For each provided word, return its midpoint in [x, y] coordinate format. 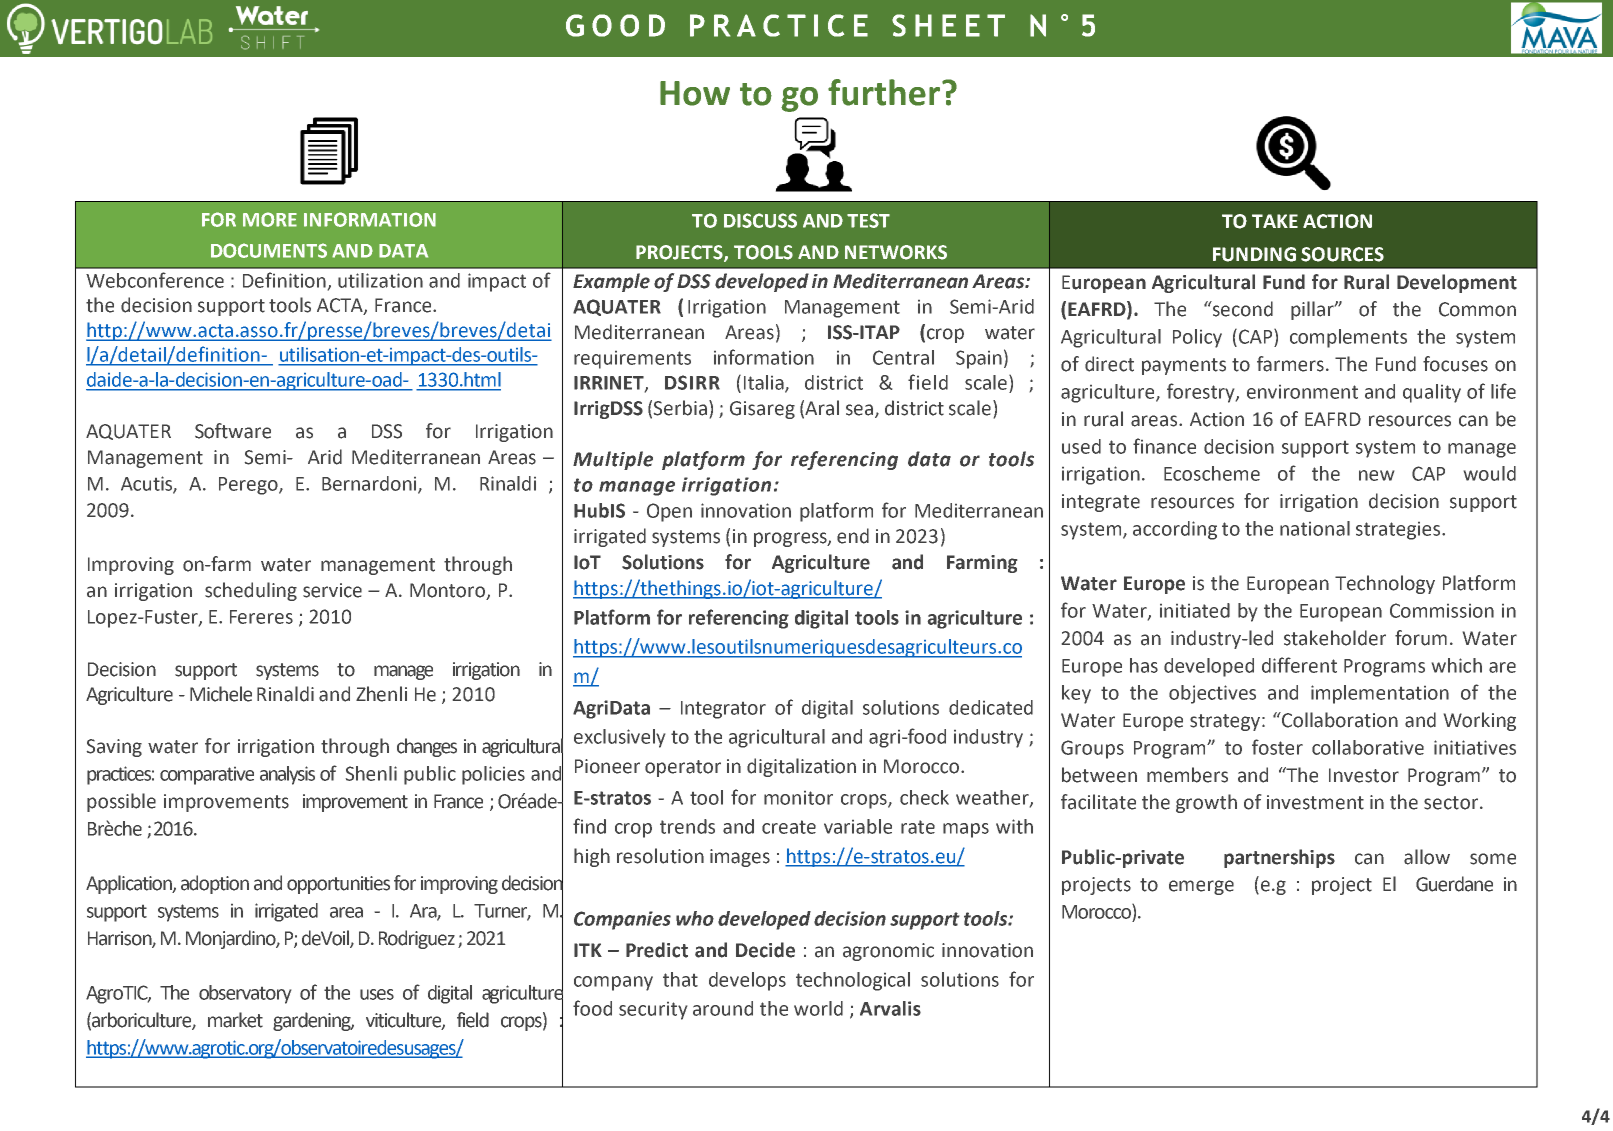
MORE [270, 219]
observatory [245, 994]
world [818, 1008]
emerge [1201, 887]
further [884, 92]
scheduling [251, 591]
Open [669, 512]
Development [1457, 283]
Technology [1385, 584]
